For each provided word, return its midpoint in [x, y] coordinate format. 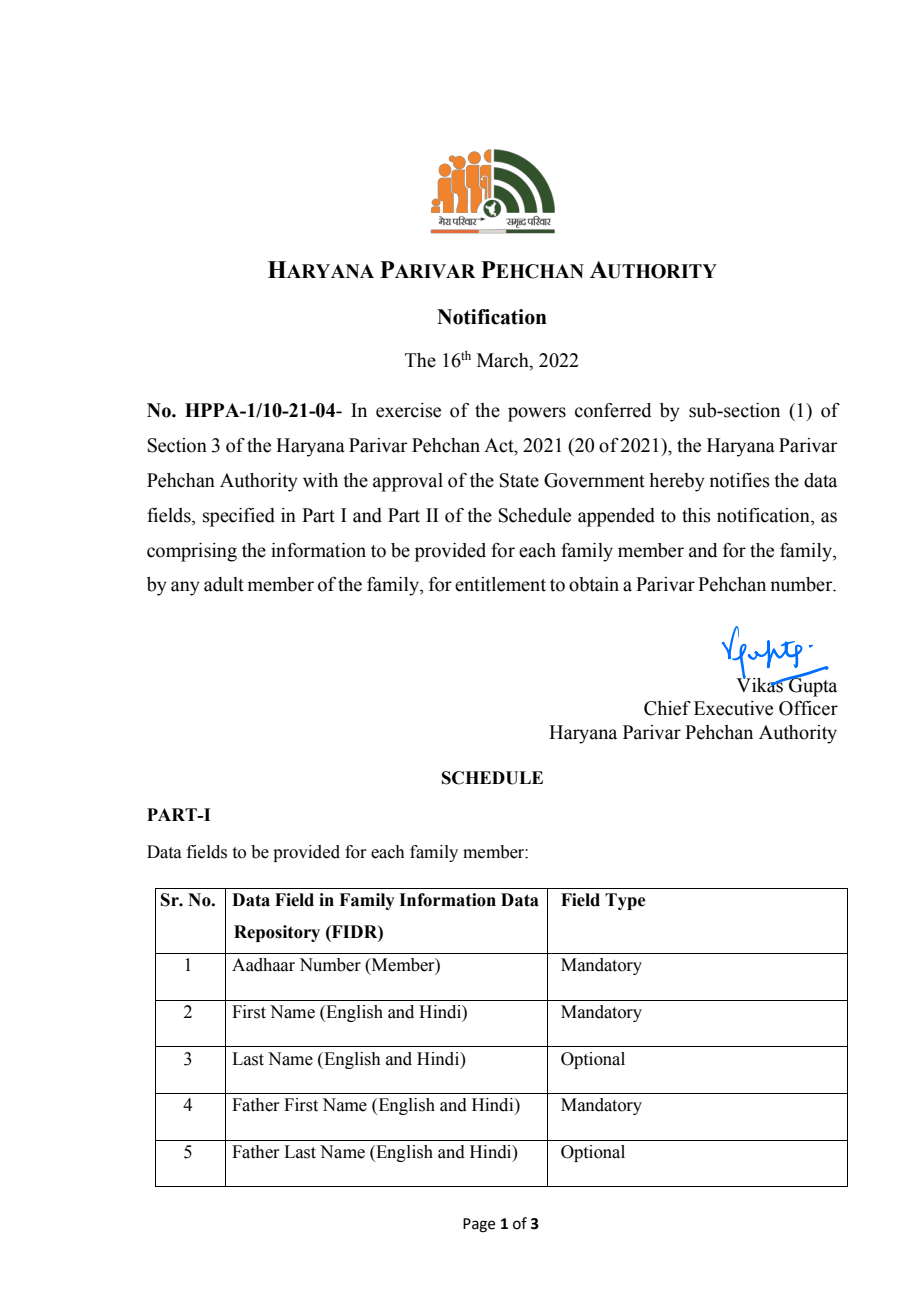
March [504, 360]
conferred [613, 410]
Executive [733, 708]
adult [224, 584]
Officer [808, 708]
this [696, 515]
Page [479, 1225]
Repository [277, 933]
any [185, 588]
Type [625, 901]
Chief [667, 708]
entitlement [500, 584]
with [320, 480]
